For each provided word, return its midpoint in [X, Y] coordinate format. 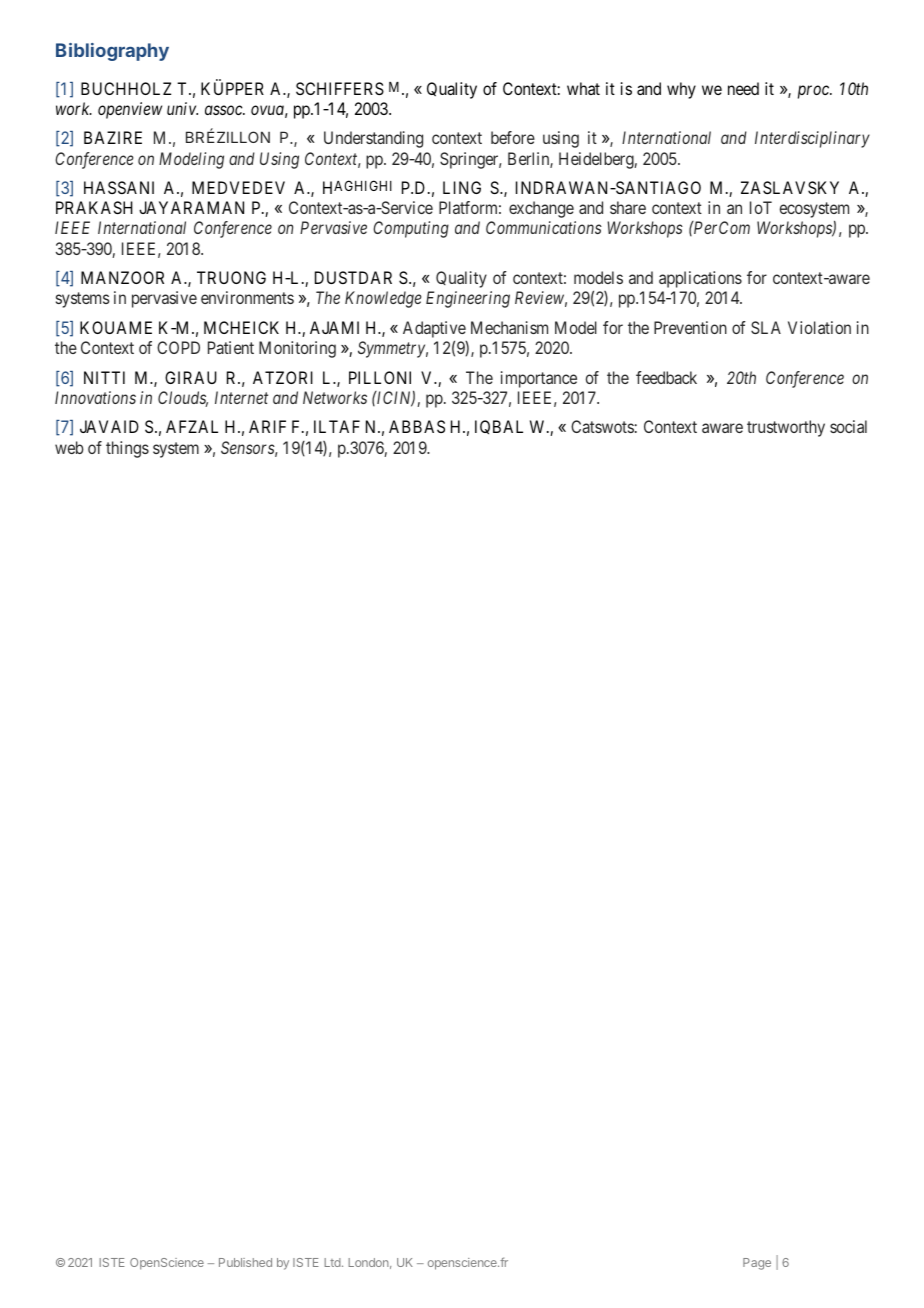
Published [245, 1262]
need [743, 88]
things [127, 449]
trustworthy [786, 428]
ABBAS [417, 426]
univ [182, 108]
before [513, 137]
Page [757, 1264]
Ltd [333, 1262]
